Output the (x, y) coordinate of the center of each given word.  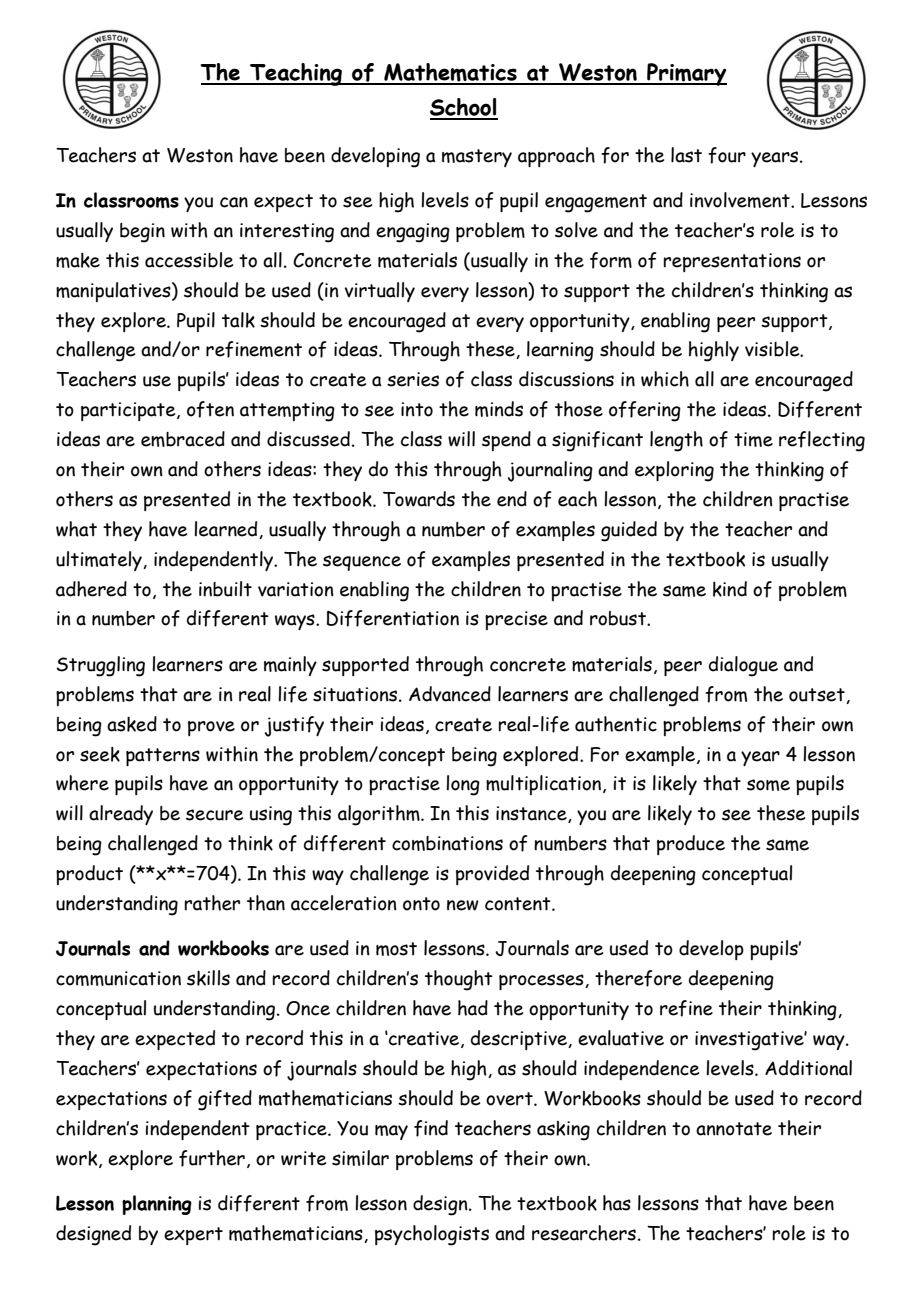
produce (691, 845)
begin (142, 233)
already (121, 815)
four (727, 155)
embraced (183, 439)
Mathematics (450, 73)
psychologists (432, 1235)
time (753, 439)
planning (157, 1205)
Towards (419, 499)
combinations (447, 843)
